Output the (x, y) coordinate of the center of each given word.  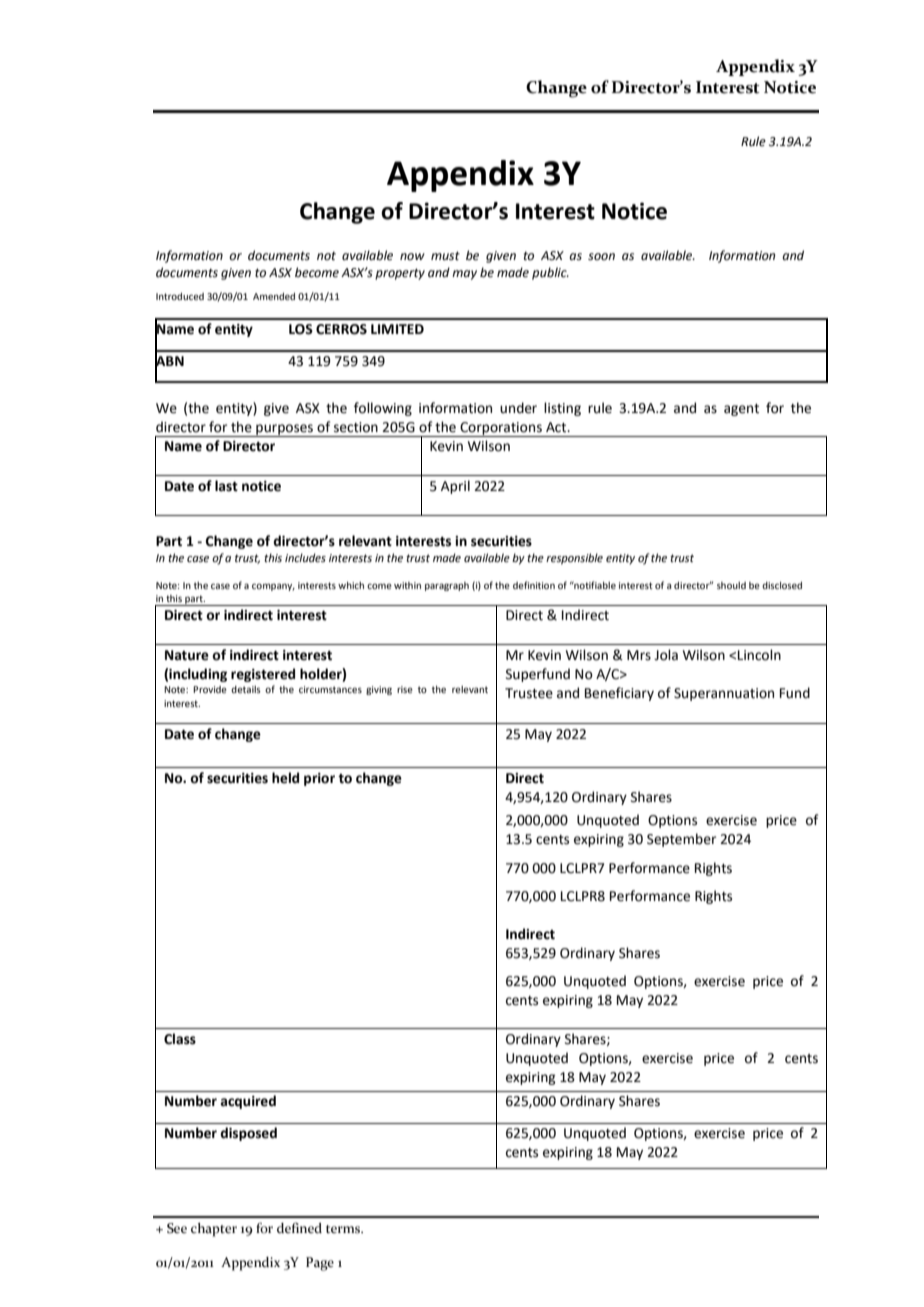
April (455, 487)
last (226, 486)
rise (405, 689)
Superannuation (724, 694)
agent (741, 410)
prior (319, 779)
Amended (274, 296)
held (285, 778)
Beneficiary (619, 694)
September (681, 840)
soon (601, 257)
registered (263, 675)
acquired (248, 1102)
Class (180, 1039)
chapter (214, 1230)
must (445, 255)
